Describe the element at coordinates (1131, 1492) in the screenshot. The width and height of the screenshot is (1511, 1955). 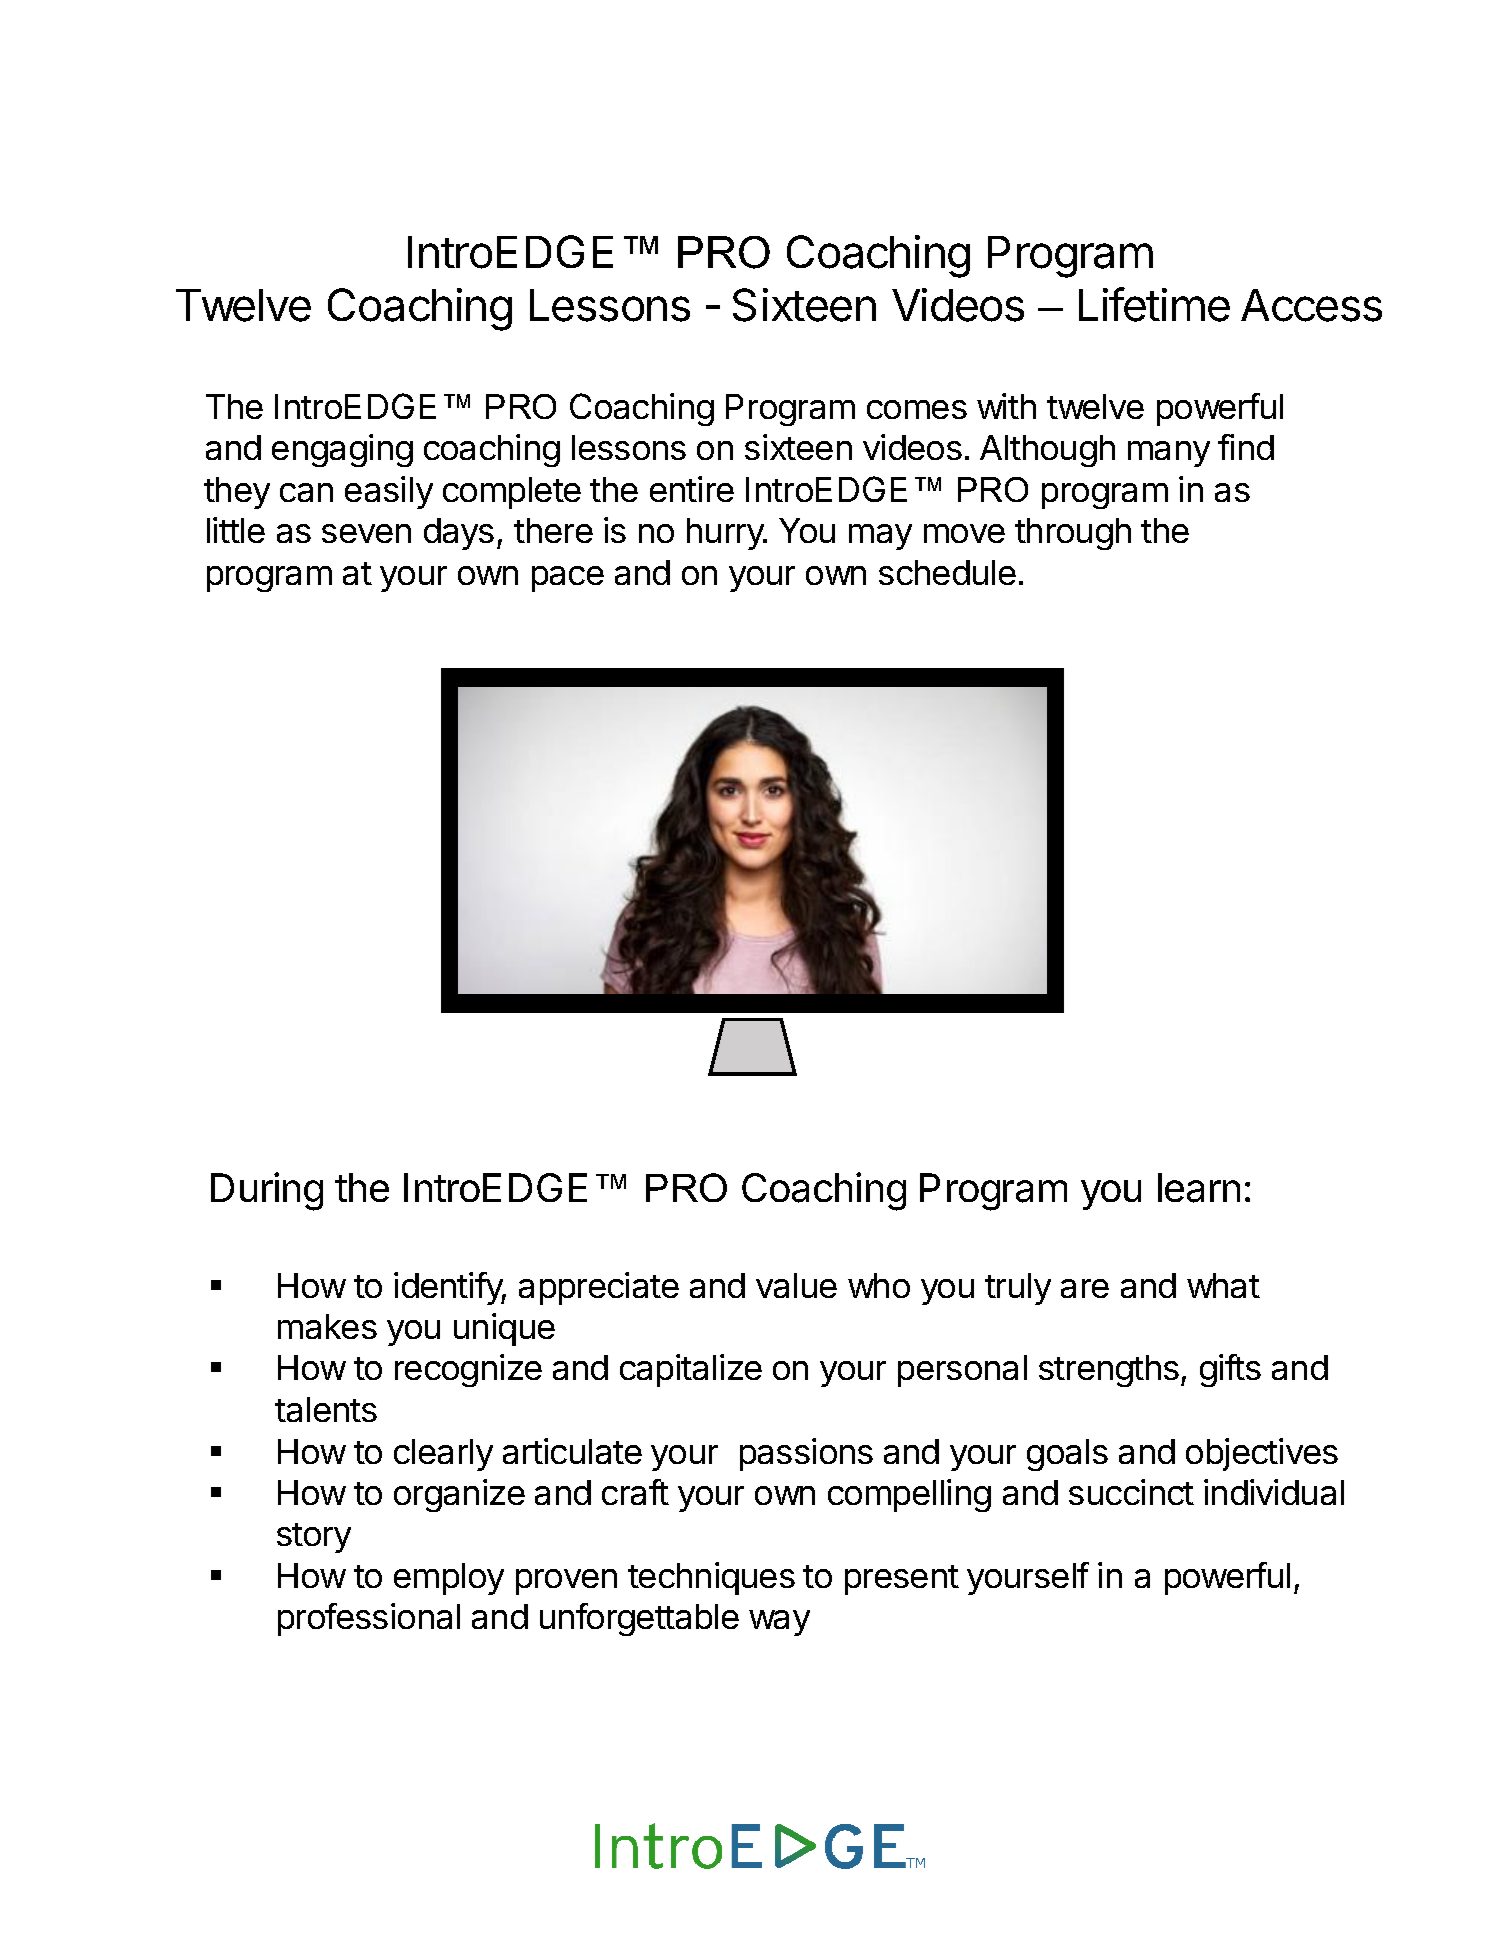
I see `succinct` at that location.
